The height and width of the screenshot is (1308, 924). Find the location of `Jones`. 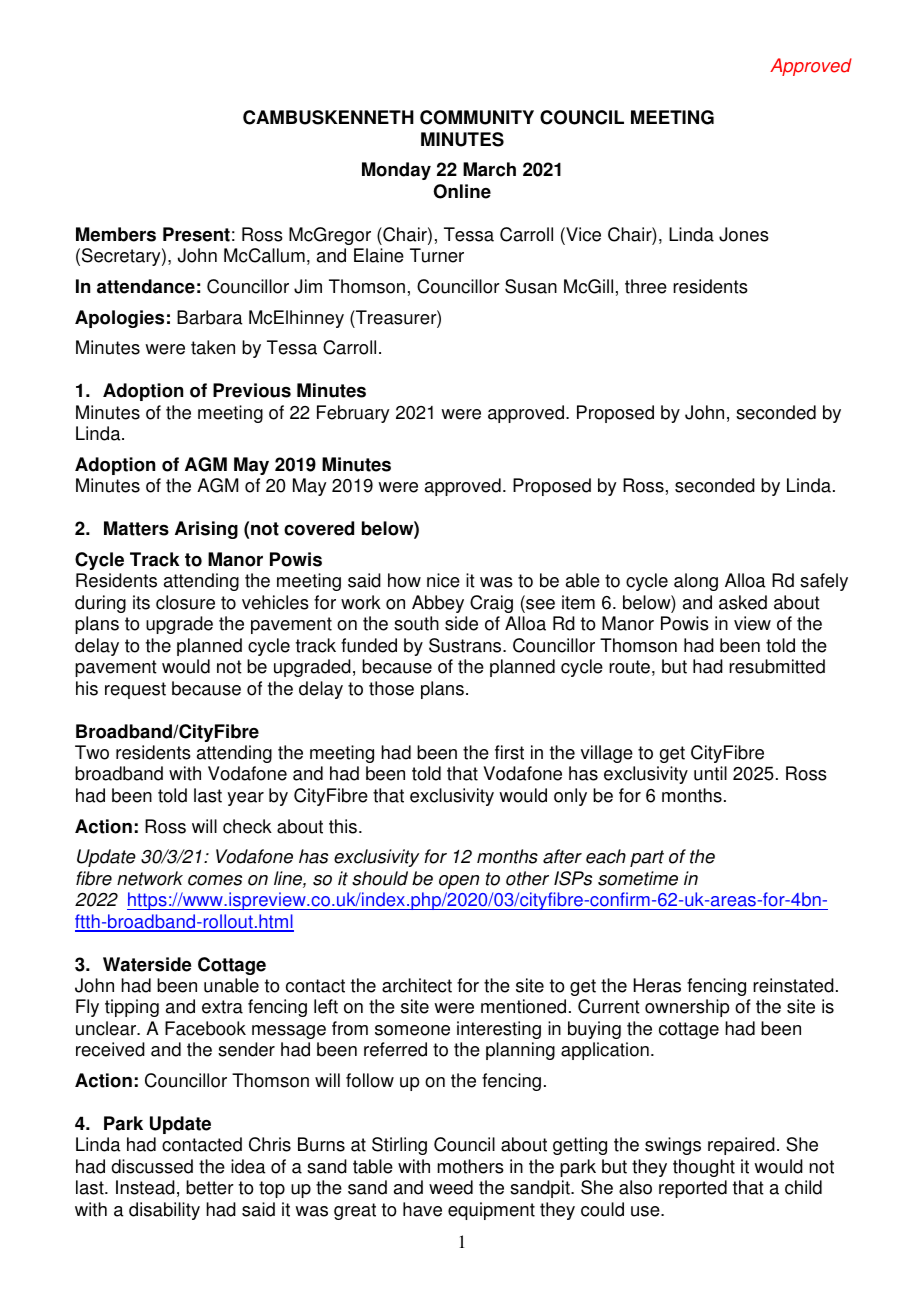

Jones is located at coordinates (744, 234).
